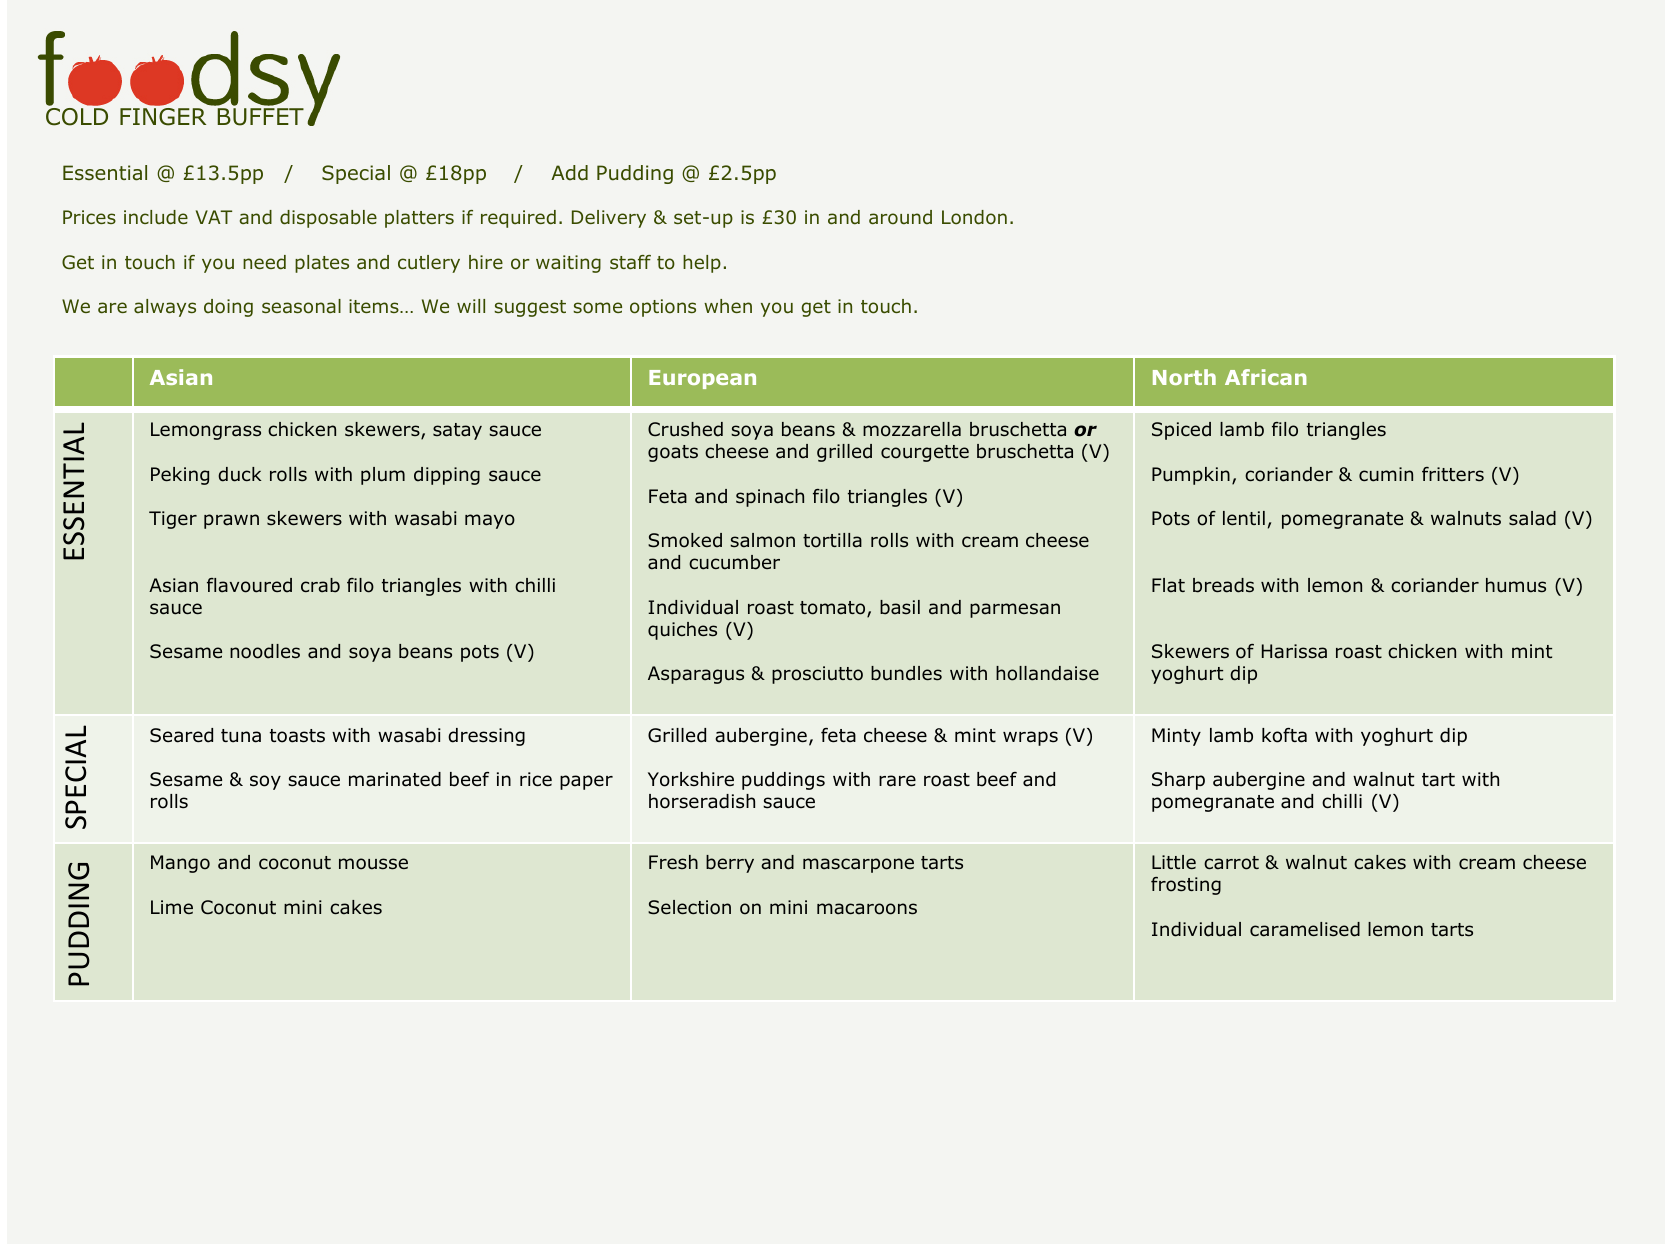 Image resolution: width=1665 pixels, height=1249 pixels. I want to click on European, so click(702, 379).
